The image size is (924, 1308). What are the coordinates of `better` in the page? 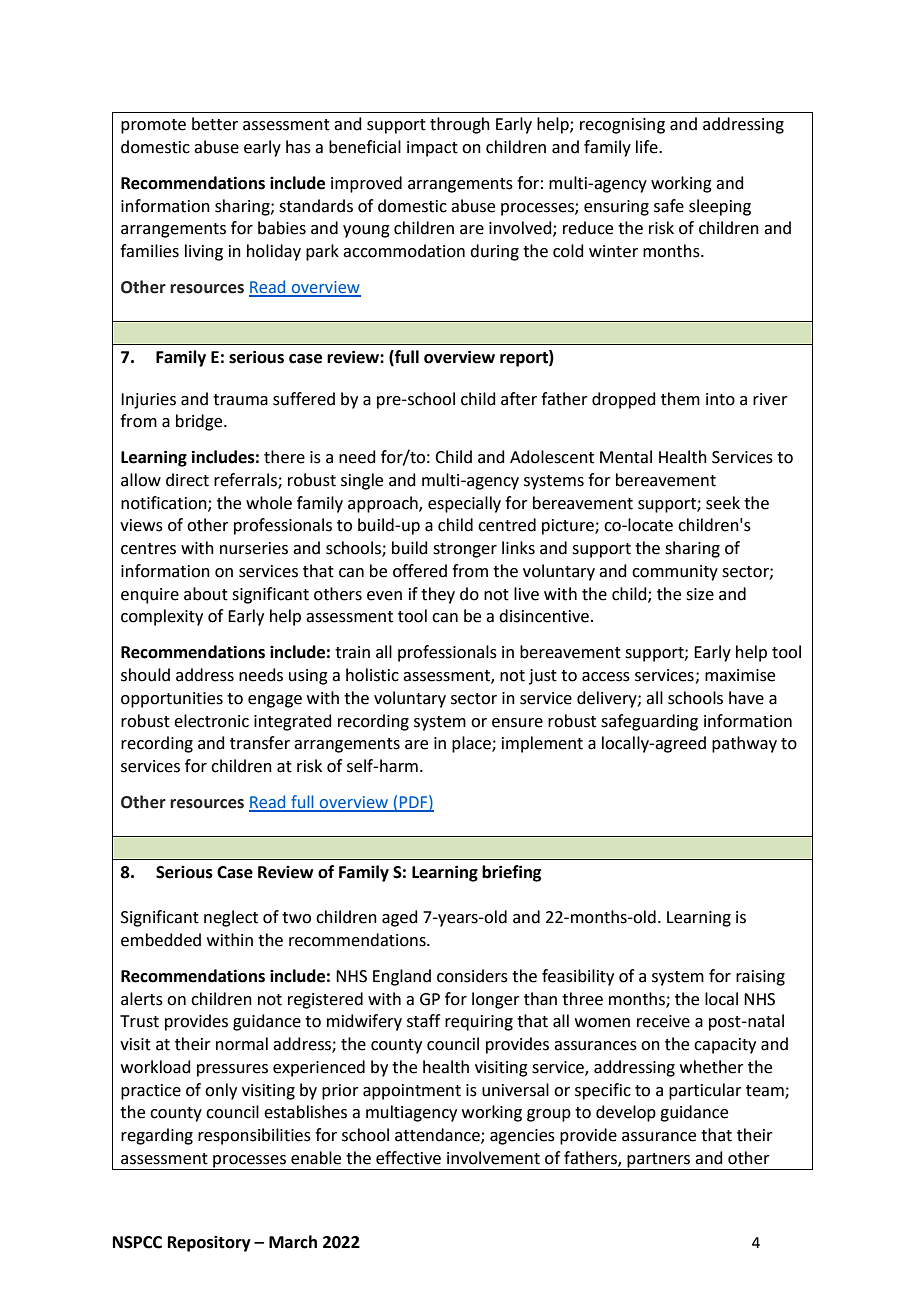 It's located at (215, 124).
